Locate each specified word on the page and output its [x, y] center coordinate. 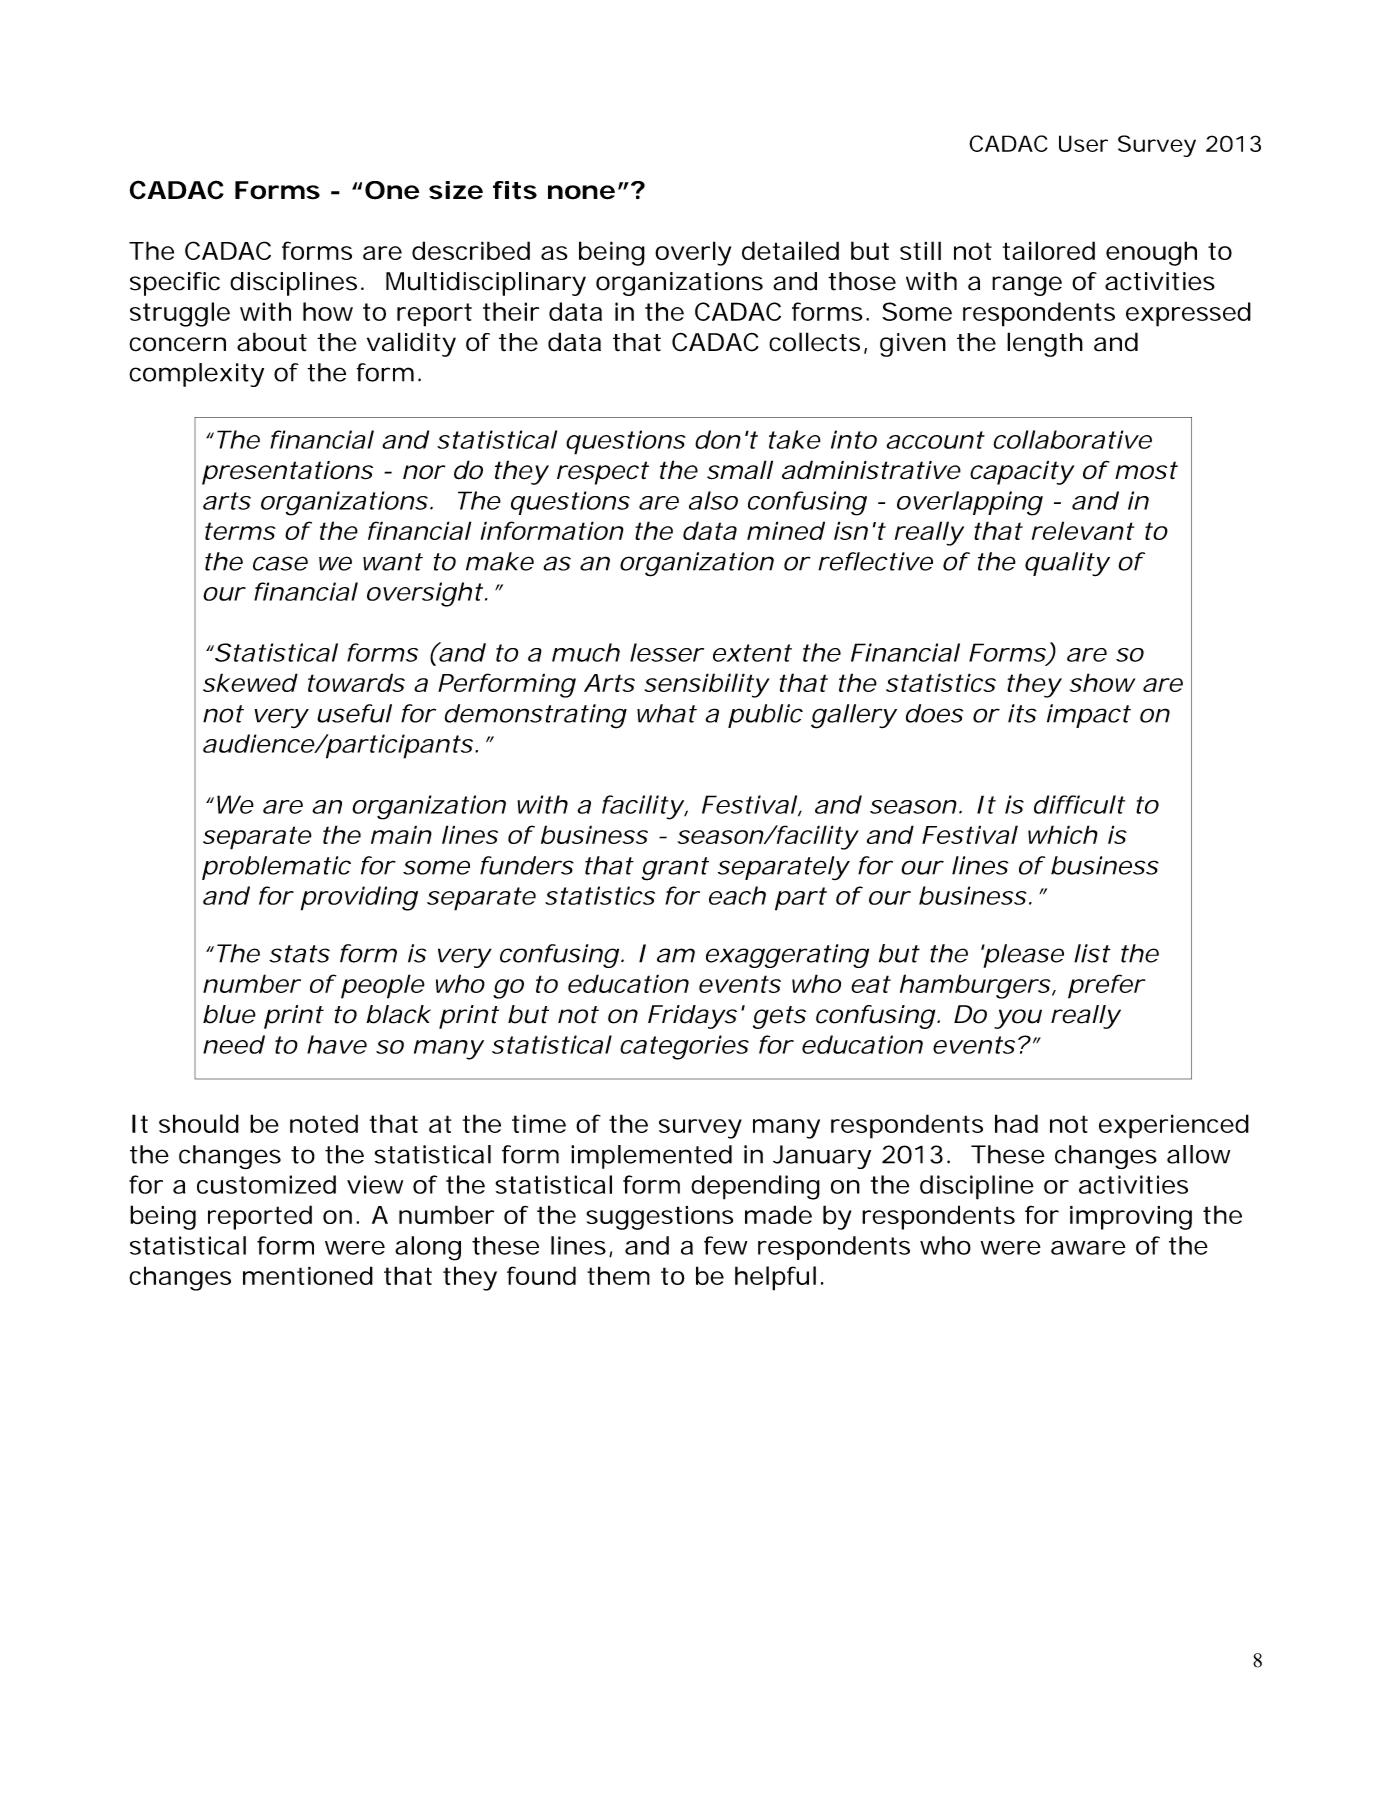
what [667, 713]
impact [1089, 716]
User [1083, 143]
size [456, 190]
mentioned [308, 1275]
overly [693, 253]
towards [356, 682]
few [725, 1245]
